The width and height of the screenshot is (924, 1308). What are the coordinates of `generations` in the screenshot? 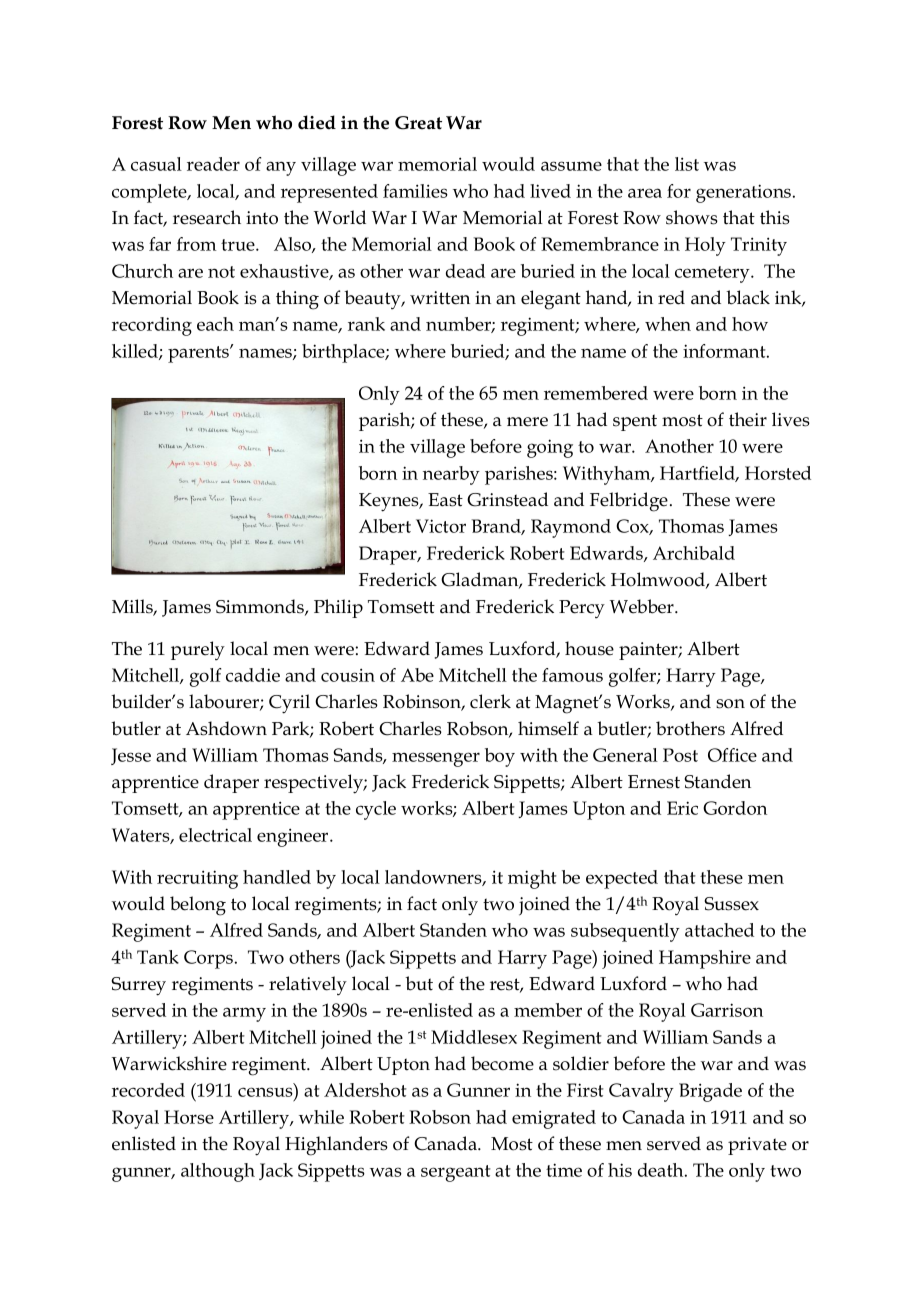 It's located at (745, 193).
